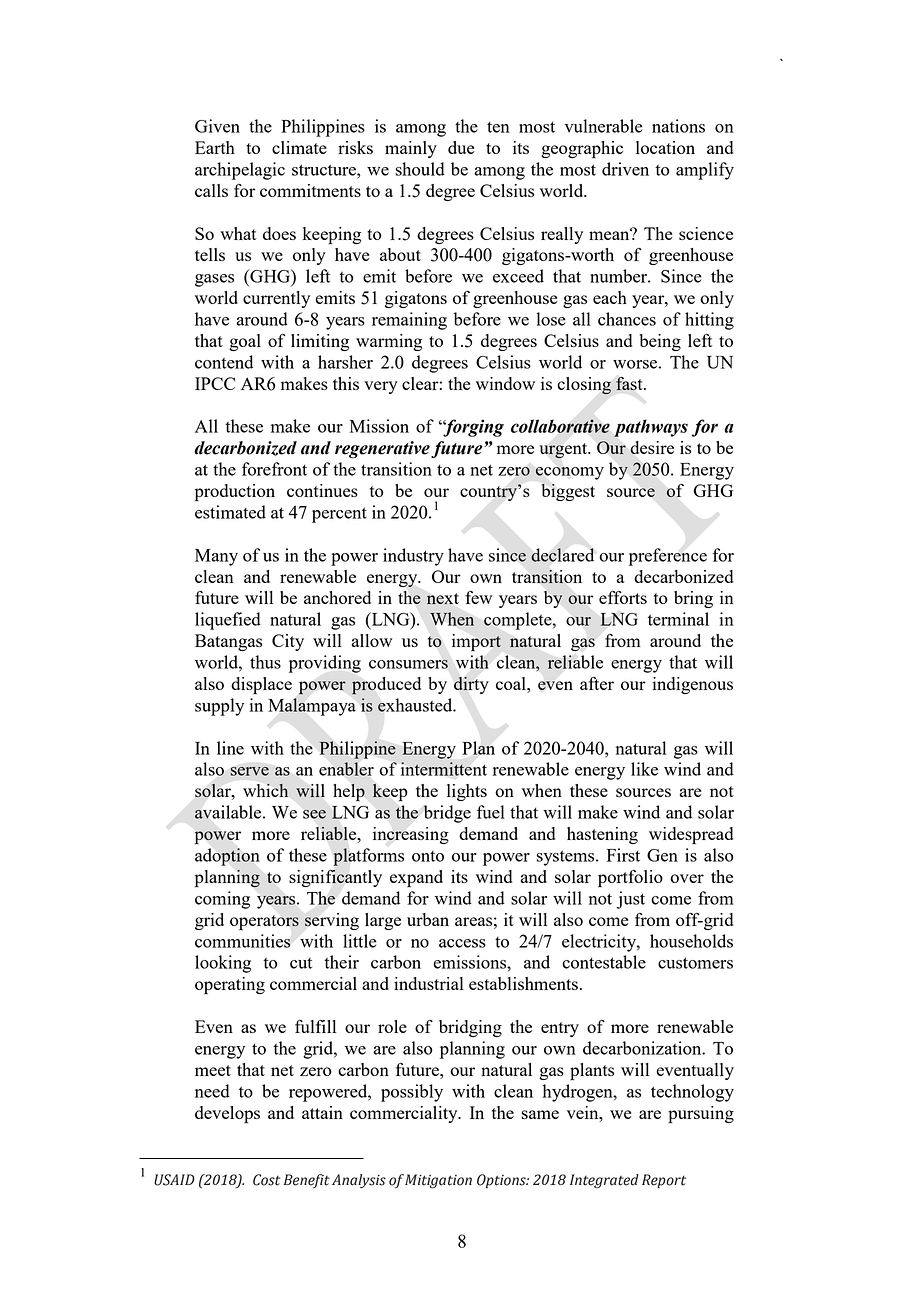 The height and width of the screenshot is (1308, 924). Describe the element at coordinates (438, 1181) in the screenshot. I see `Mitigation` at that location.
